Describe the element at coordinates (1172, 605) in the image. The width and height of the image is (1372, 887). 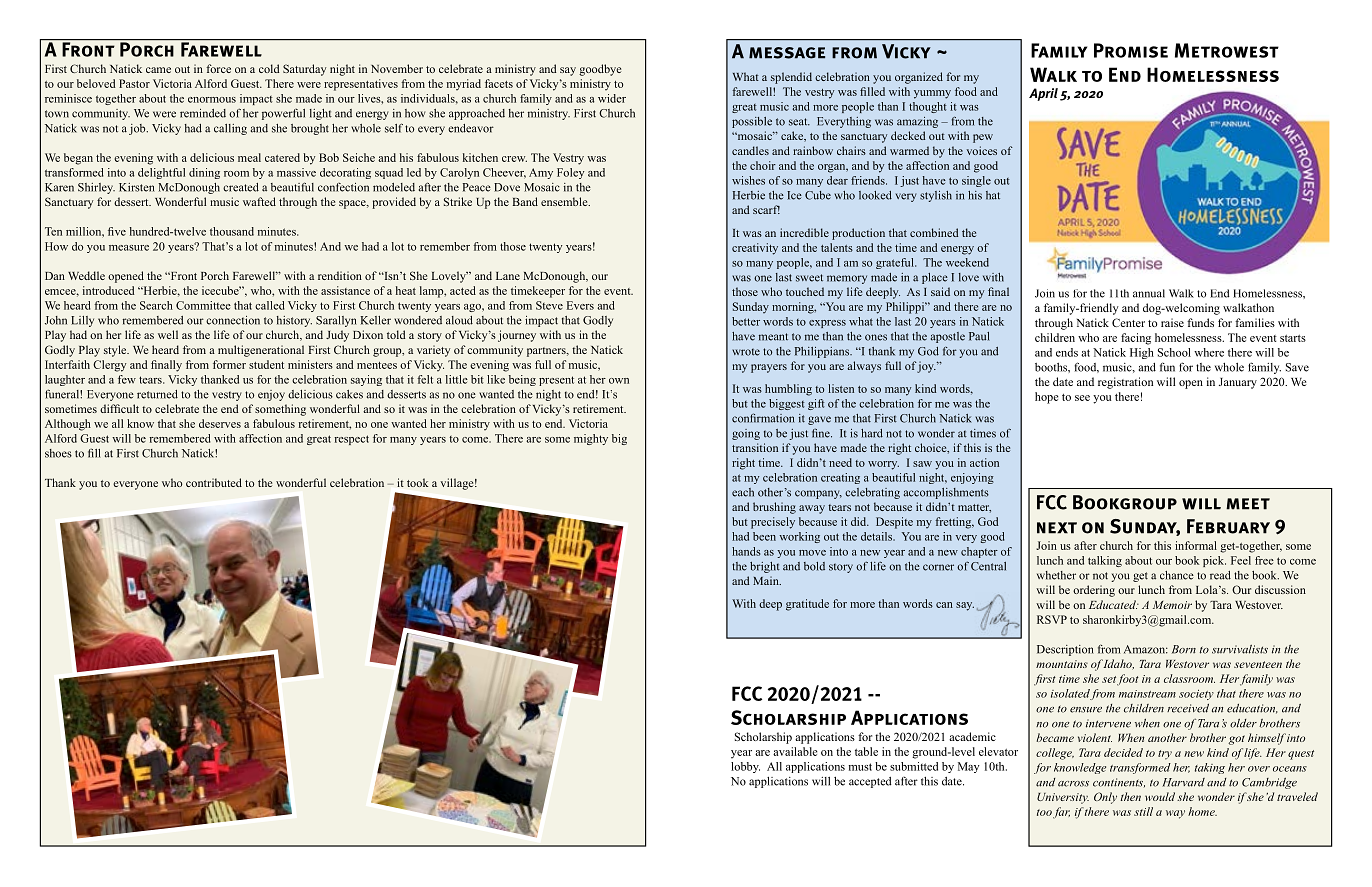
I see `Memoir` at that location.
